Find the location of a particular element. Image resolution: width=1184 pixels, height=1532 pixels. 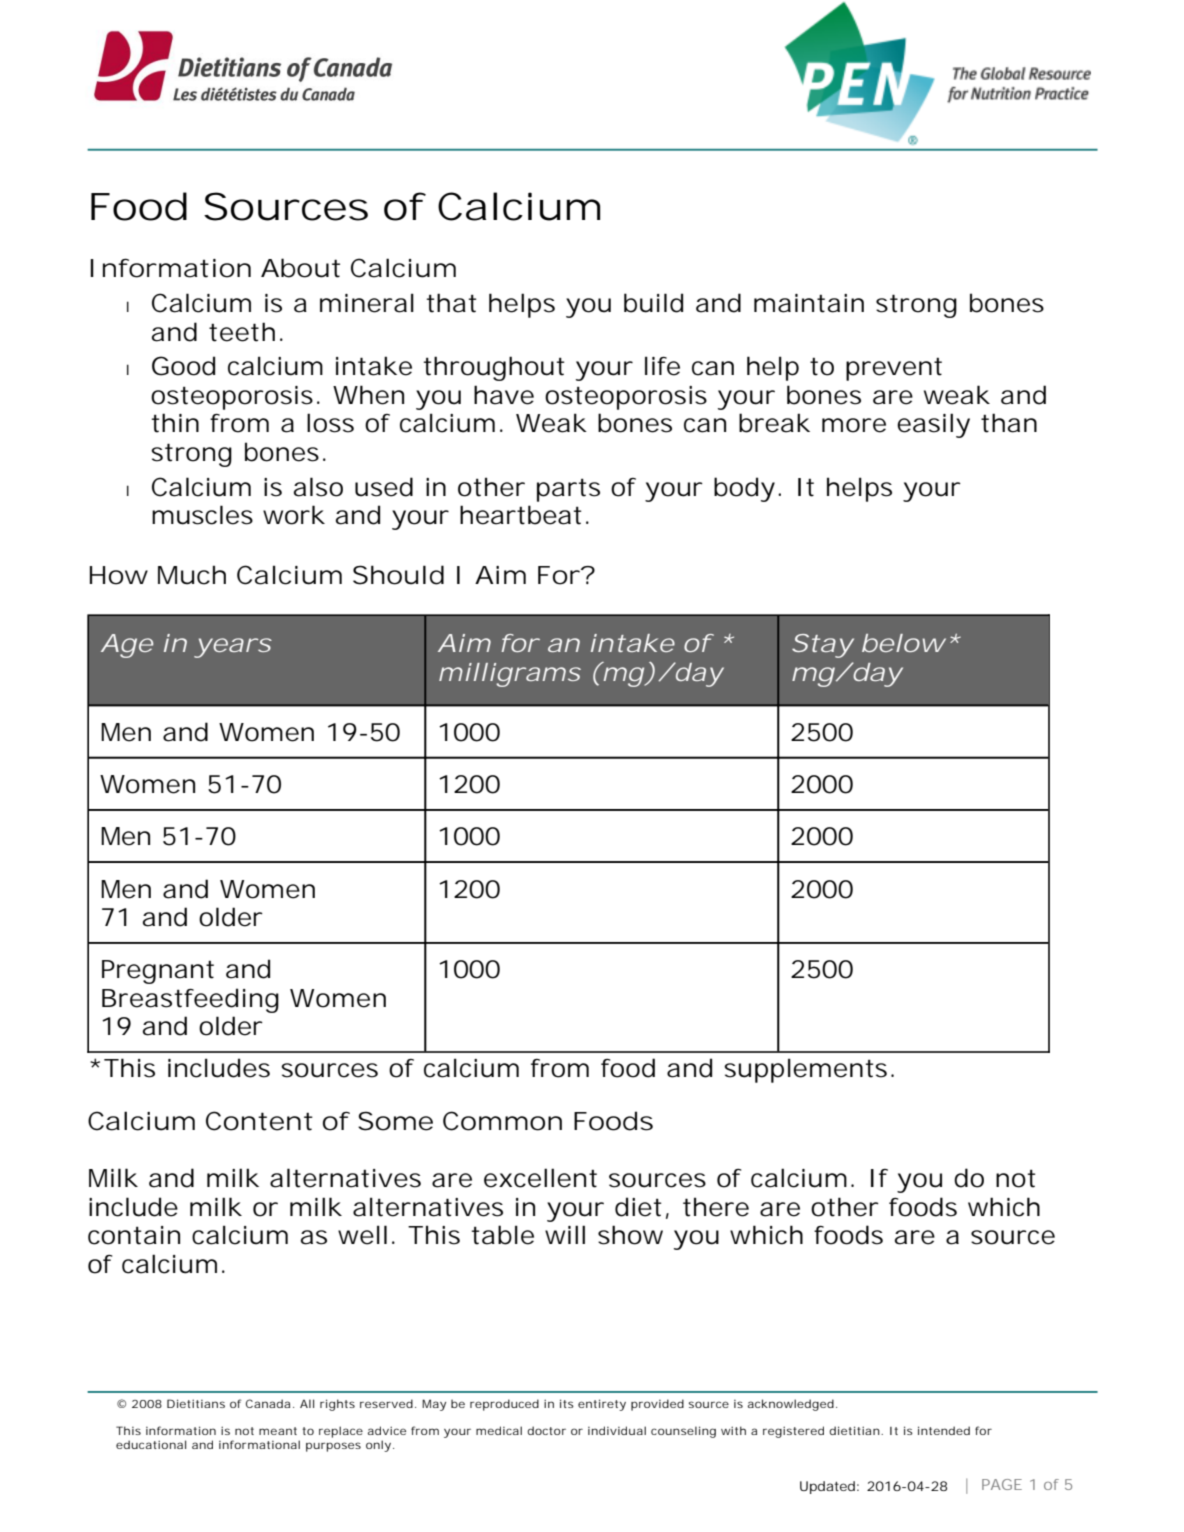

build is located at coordinates (653, 303).
